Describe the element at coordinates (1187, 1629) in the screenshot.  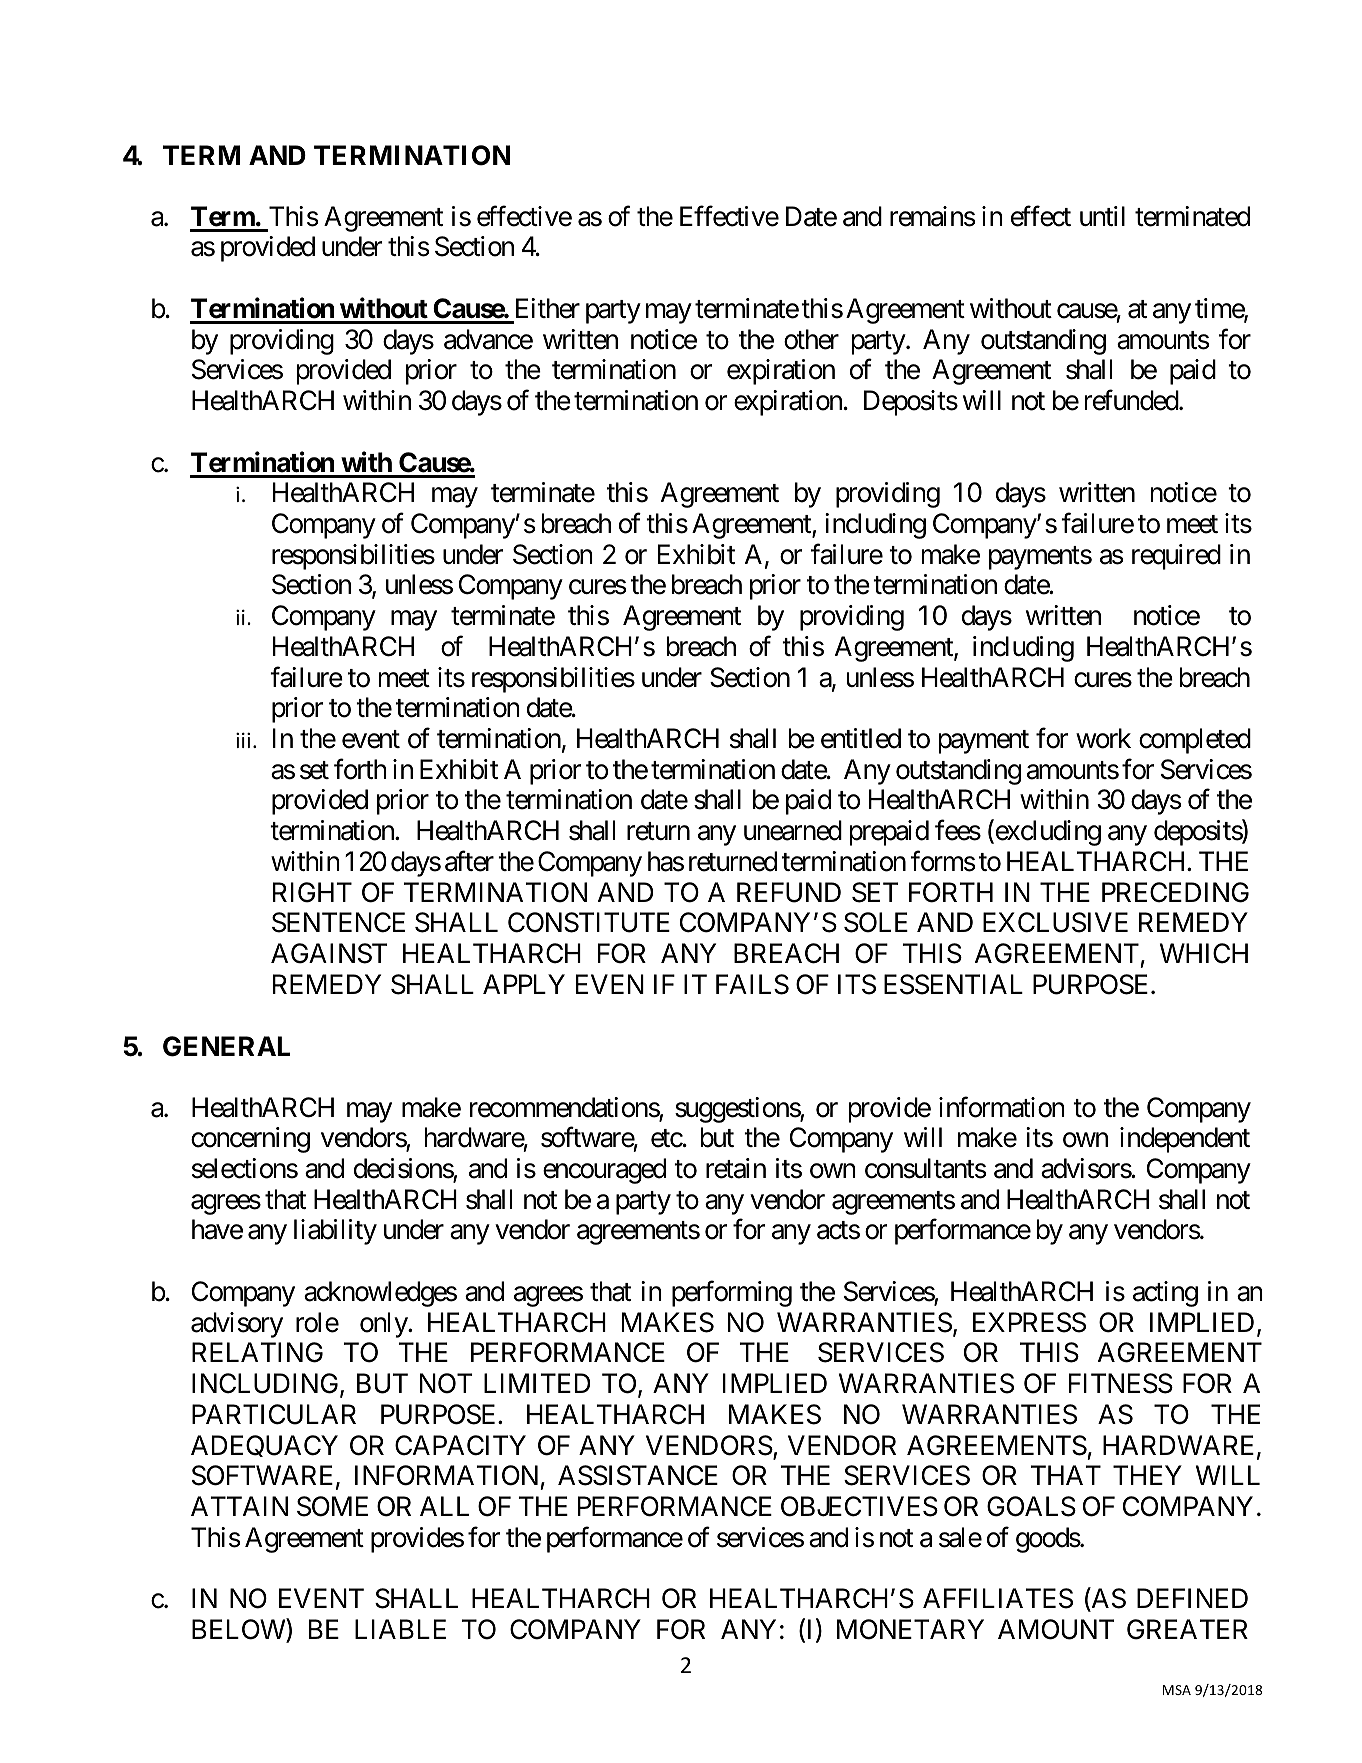
I see `GREATER` at that location.
